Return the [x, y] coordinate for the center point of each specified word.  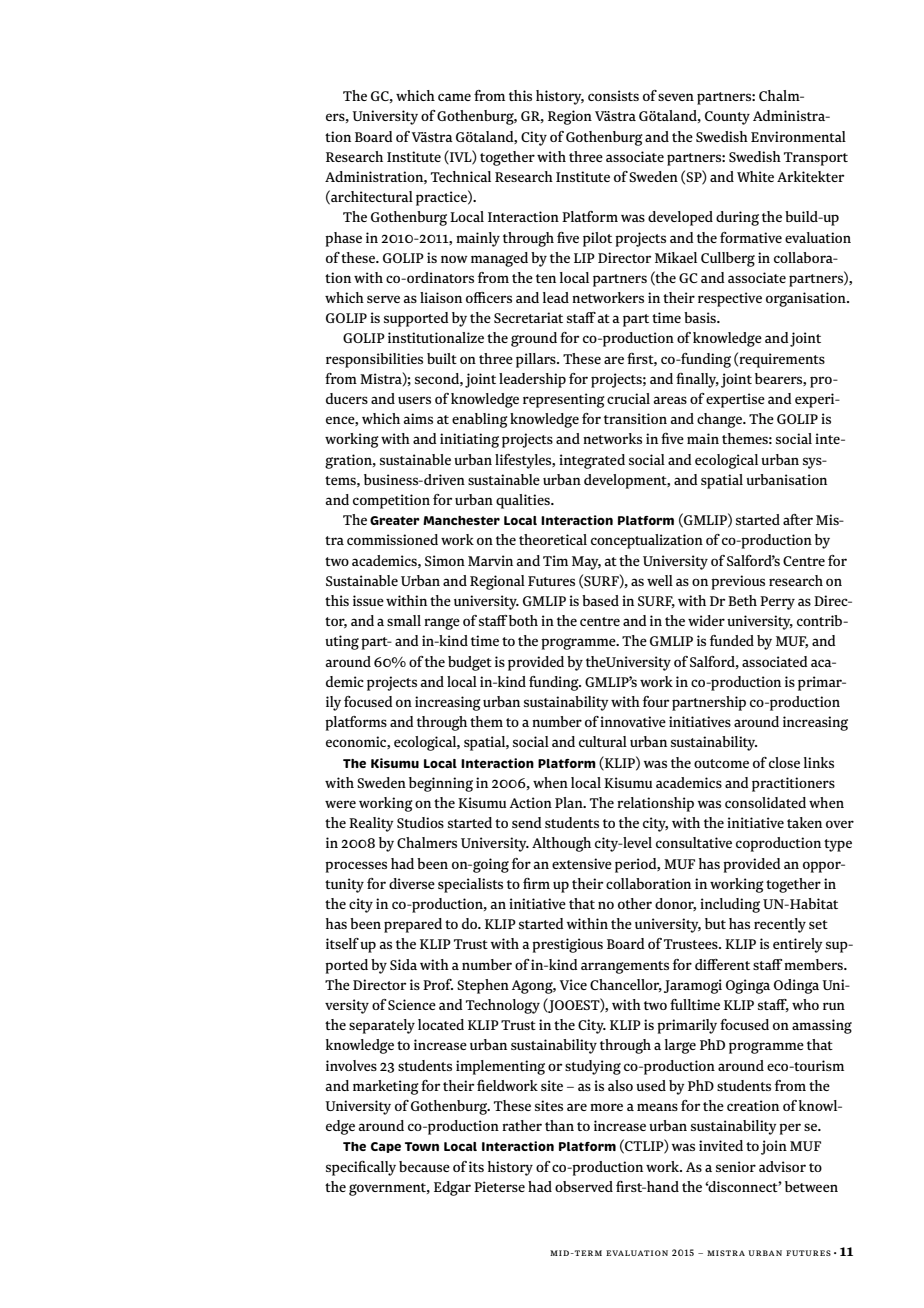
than [559, 1125]
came [454, 97]
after [798, 519]
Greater [395, 520]
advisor [782, 1166]
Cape [386, 1147]
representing [564, 400]
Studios [420, 822]
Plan [570, 802]
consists [613, 95]
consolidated [765, 802]
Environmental [798, 136]
